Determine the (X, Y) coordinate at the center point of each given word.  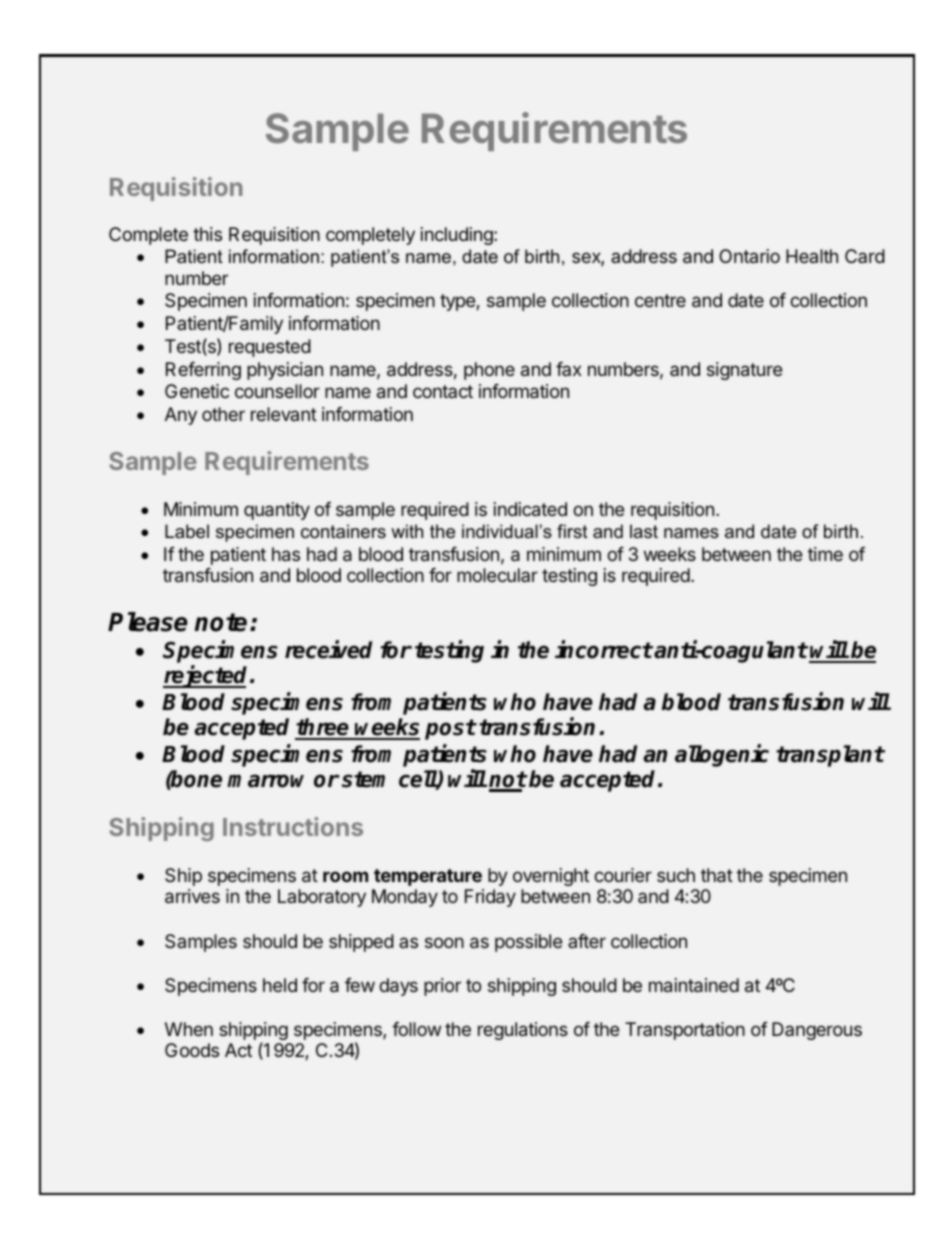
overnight (551, 877)
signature (744, 371)
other (223, 414)
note (221, 622)
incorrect (604, 649)
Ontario (749, 256)
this (207, 234)
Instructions (293, 826)
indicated (530, 509)
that (717, 875)
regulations (523, 1031)
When (189, 1029)
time (825, 554)
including (458, 236)
